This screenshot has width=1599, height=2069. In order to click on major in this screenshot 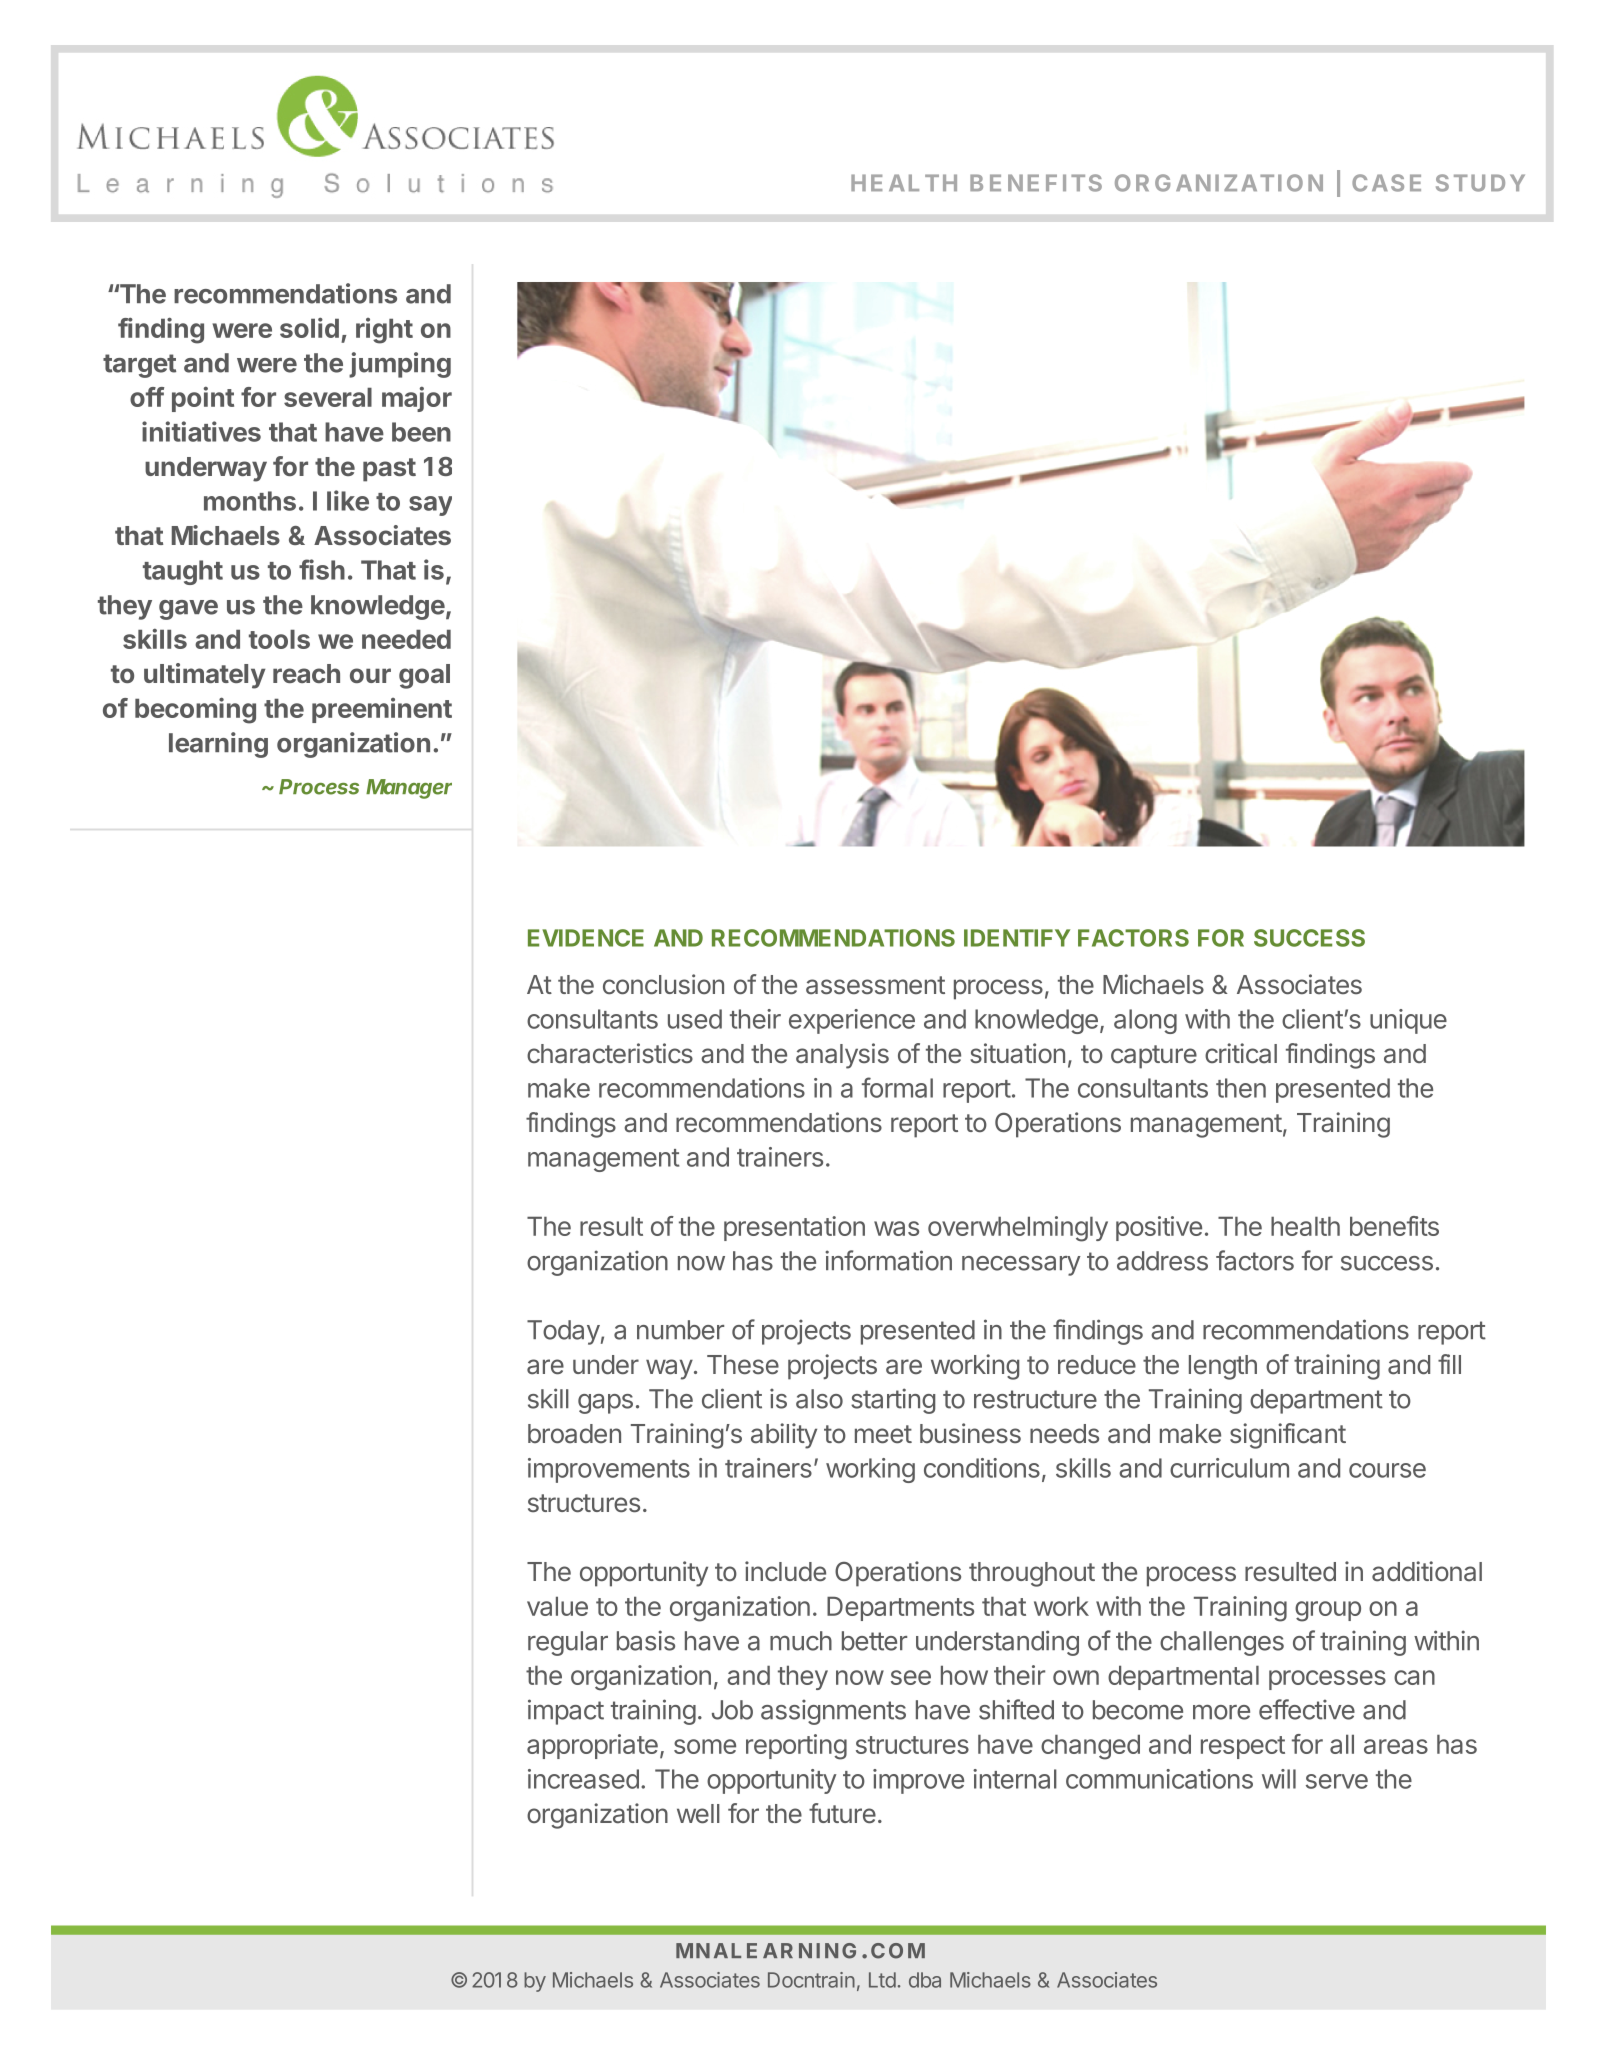, I will do `click(417, 399)`.
